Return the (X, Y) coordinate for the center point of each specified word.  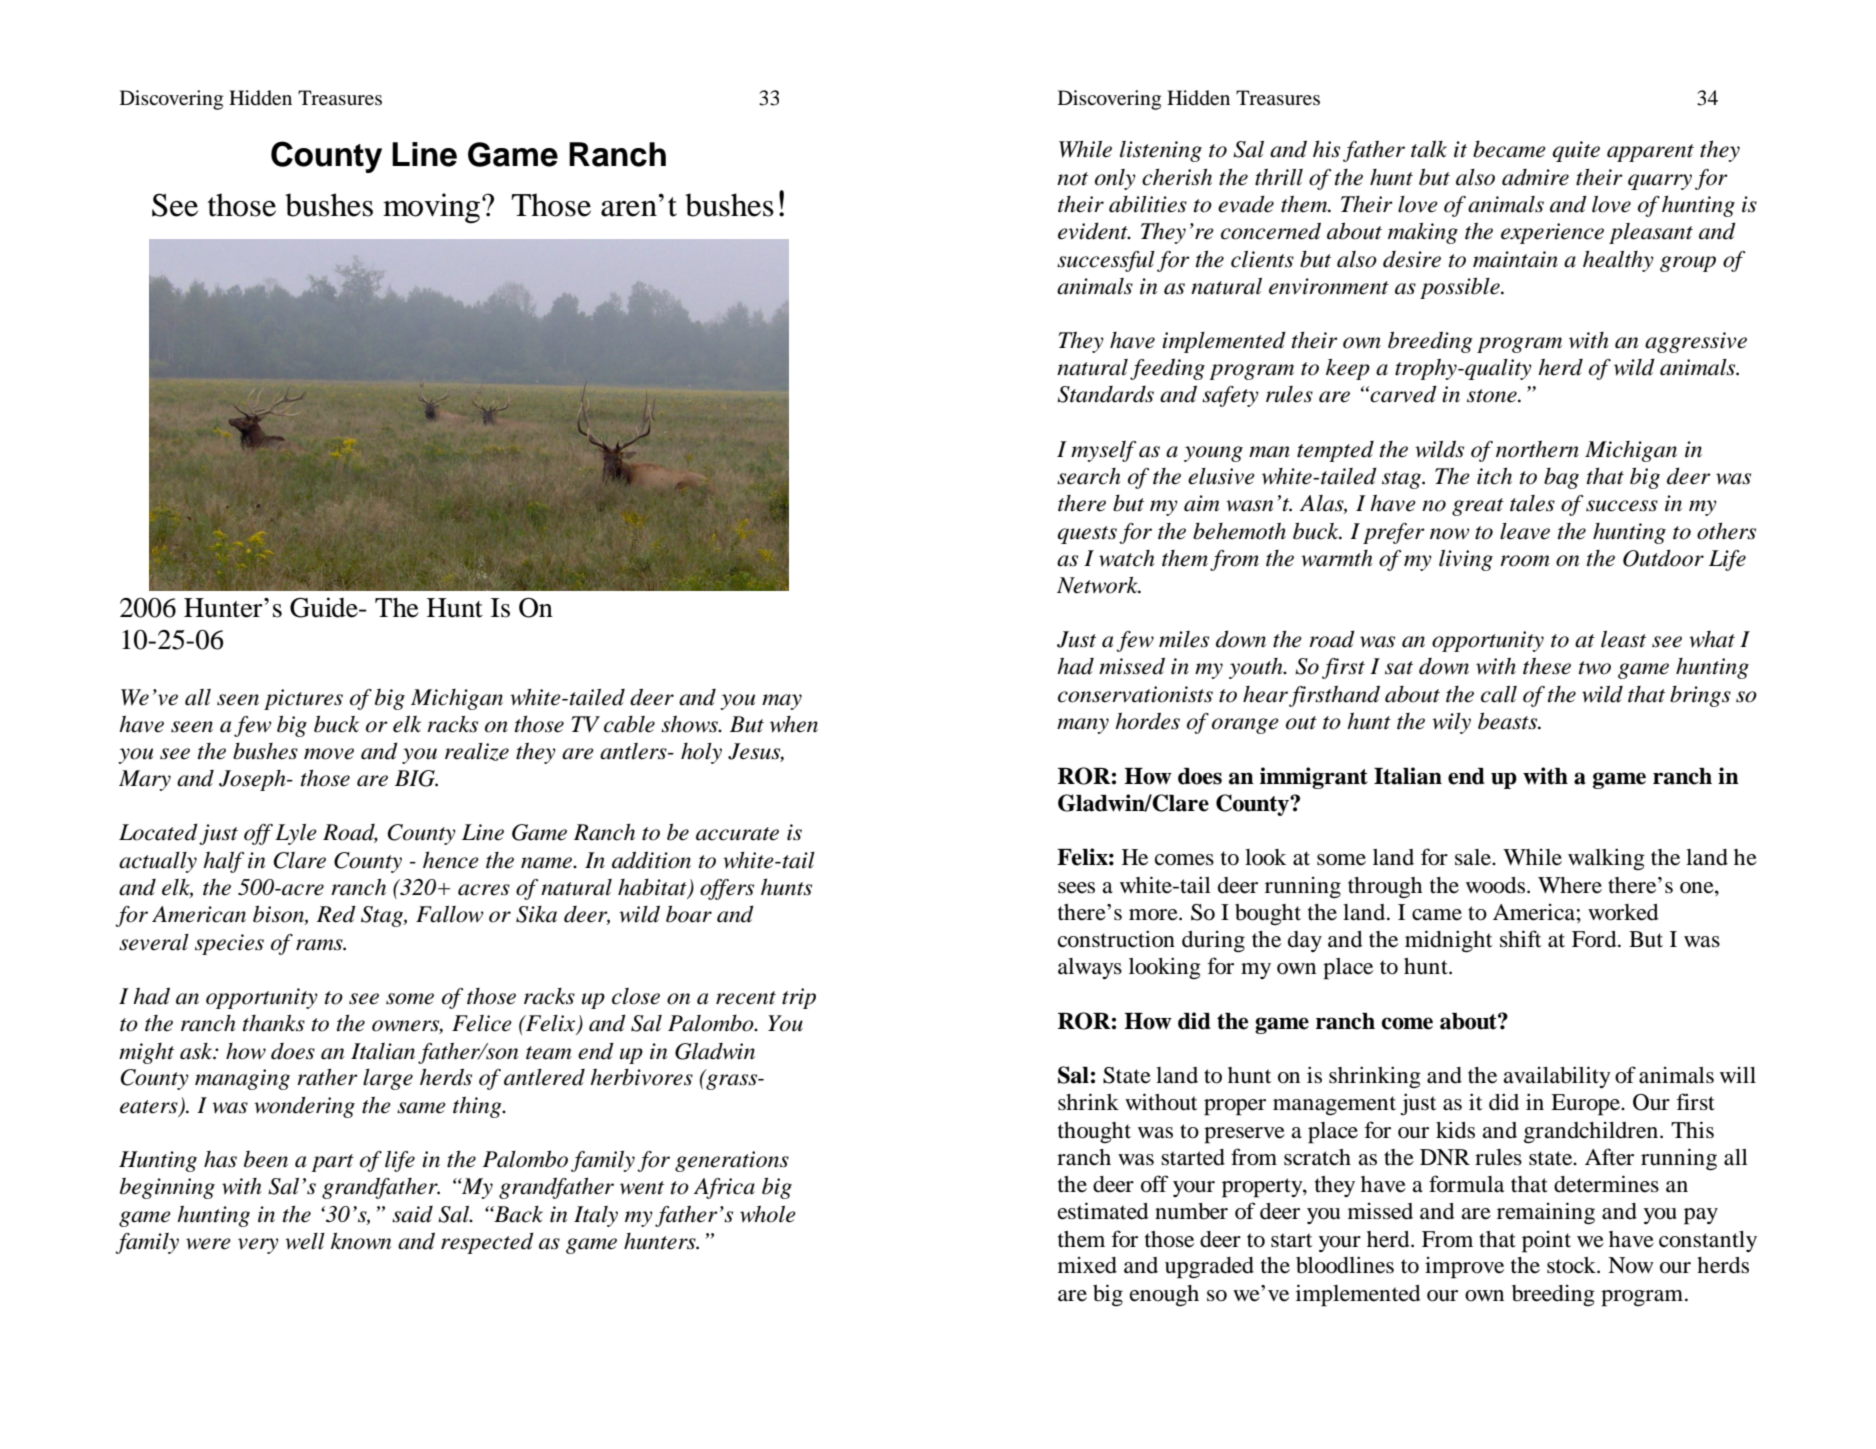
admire (1535, 177)
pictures (303, 699)
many (1083, 726)
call (1499, 694)
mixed (1087, 1265)
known (361, 1241)
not (1072, 179)
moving (431, 208)
